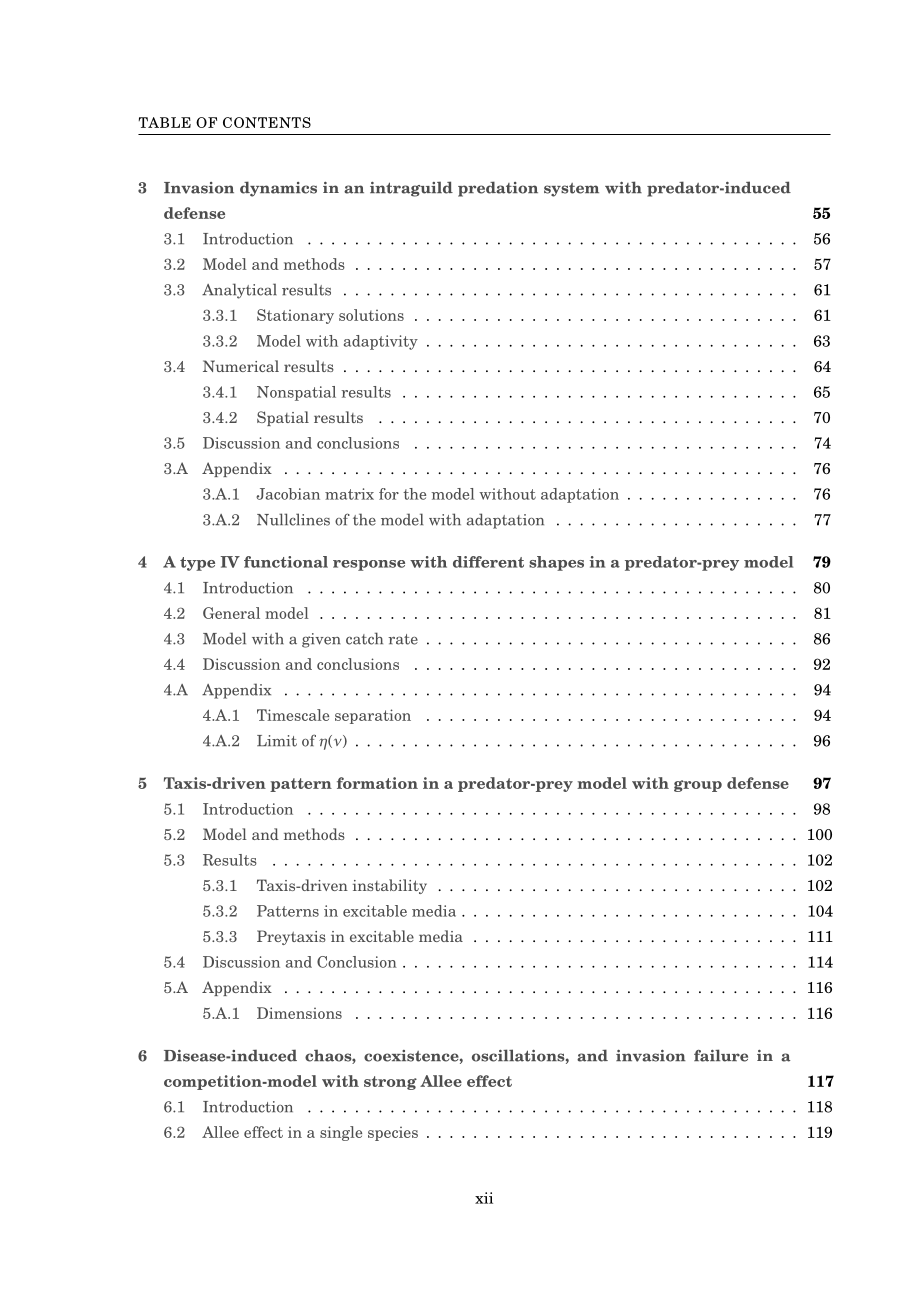  What do you see at coordinates (390, 886) in the screenshot?
I see `instability` at bounding box center [390, 886].
